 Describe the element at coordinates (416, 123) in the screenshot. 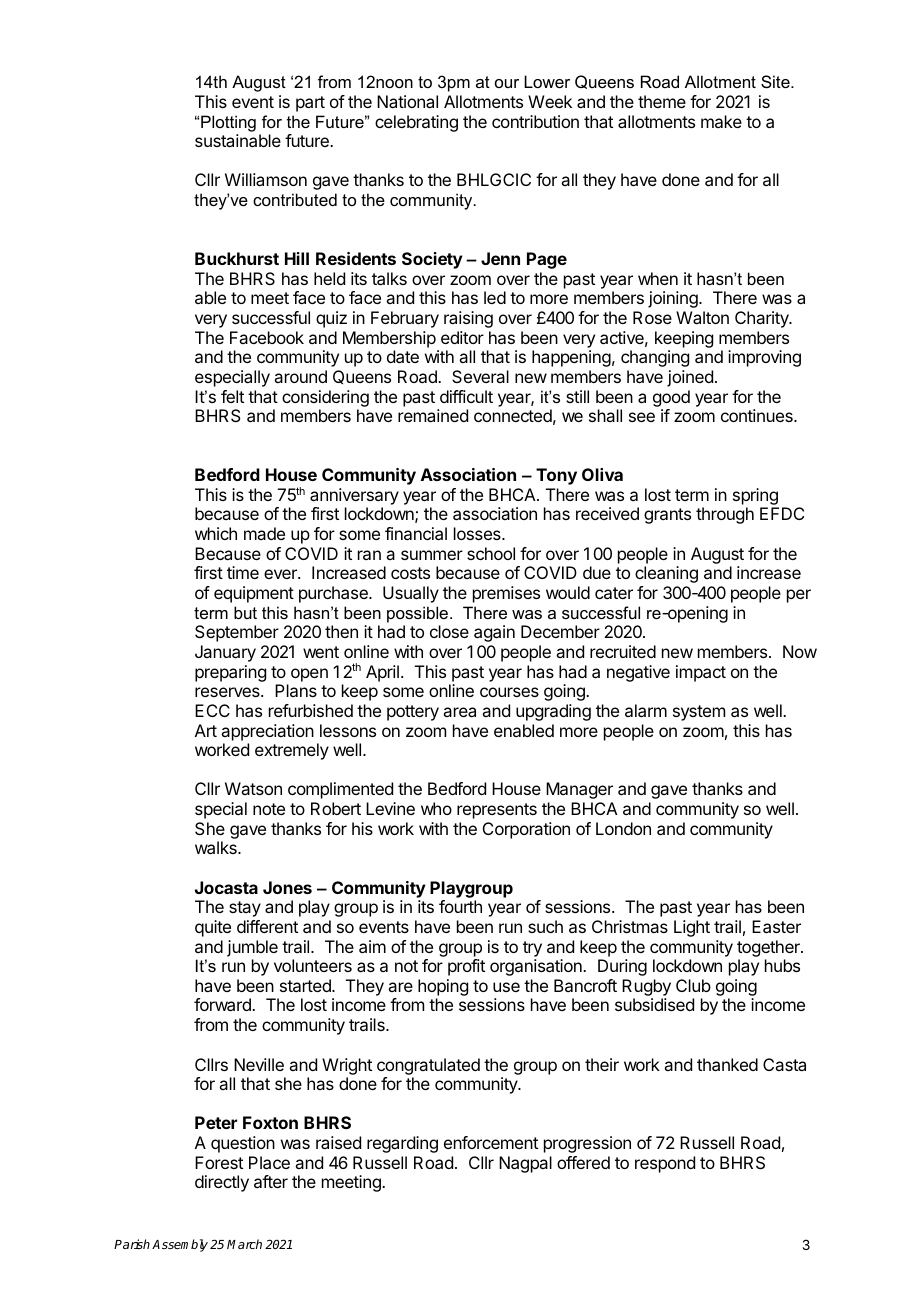

I see `celebrating` at that location.
